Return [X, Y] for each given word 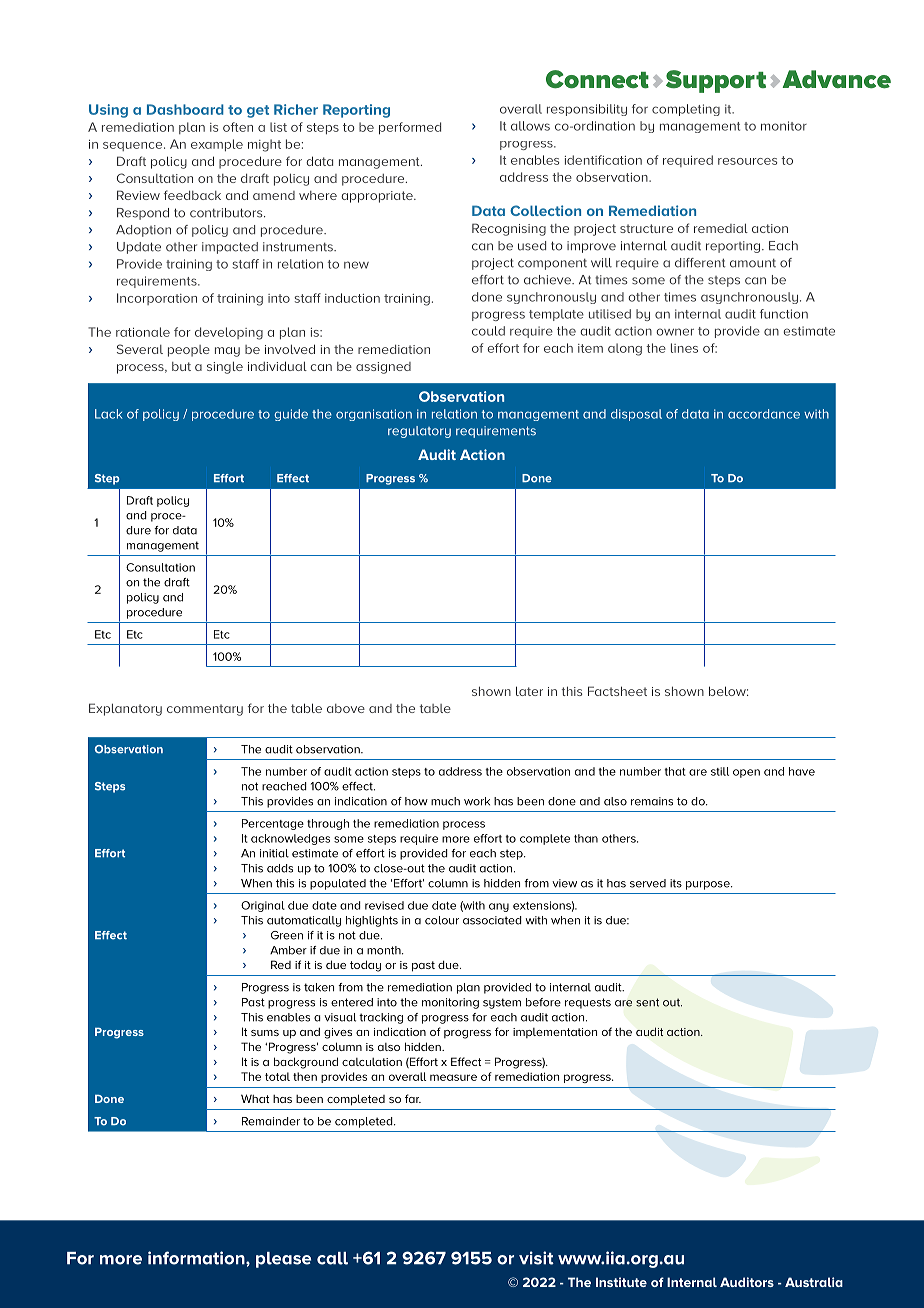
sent [647, 1002]
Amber [288, 950]
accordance [764, 414]
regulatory [419, 432]
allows [530, 126]
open [746, 773]
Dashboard [185, 109]
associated [492, 920]
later [529, 691]
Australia [814, 1282]
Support [716, 81]
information [197, 1258]
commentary [205, 710]
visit [536, 1258]
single [225, 367]
